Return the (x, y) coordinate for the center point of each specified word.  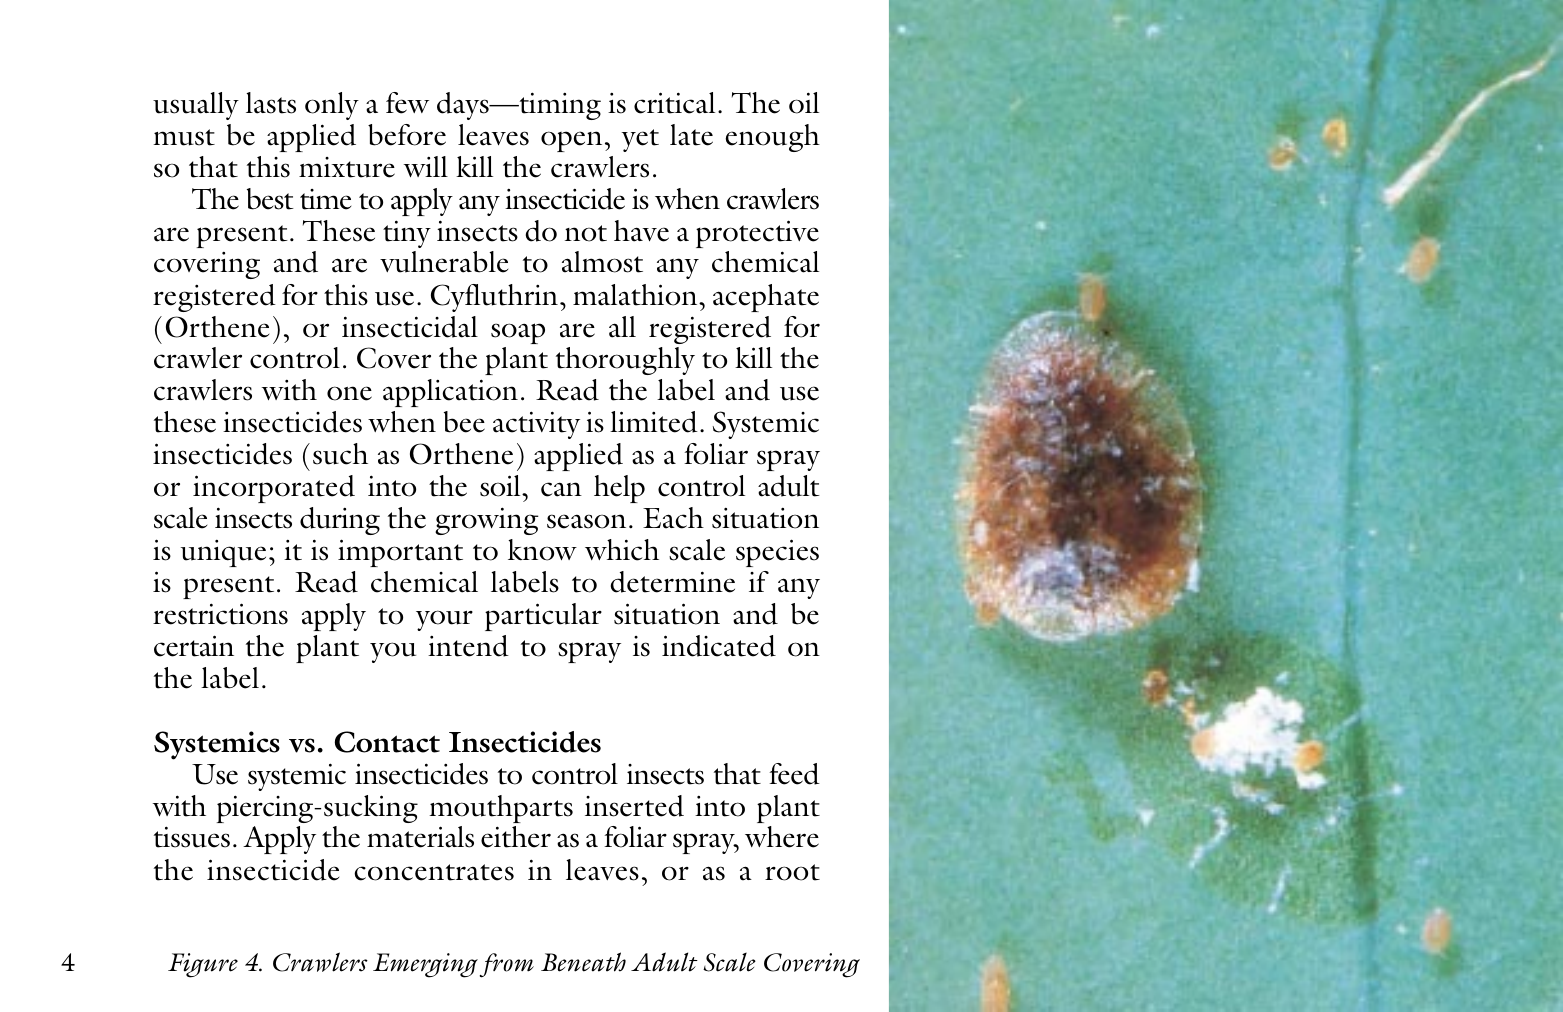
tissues (192, 837)
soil (501, 486)
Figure (203, 965)
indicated (719, 646)
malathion (636, 295)
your (444, 620)
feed (794, 774)
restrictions (220, 614)
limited (654, 422)
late (691, 135)
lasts (271, 103)
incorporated (274, 489)
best (270, 199)
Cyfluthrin (494, 298)
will (426, 166)
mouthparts (501, 809)
